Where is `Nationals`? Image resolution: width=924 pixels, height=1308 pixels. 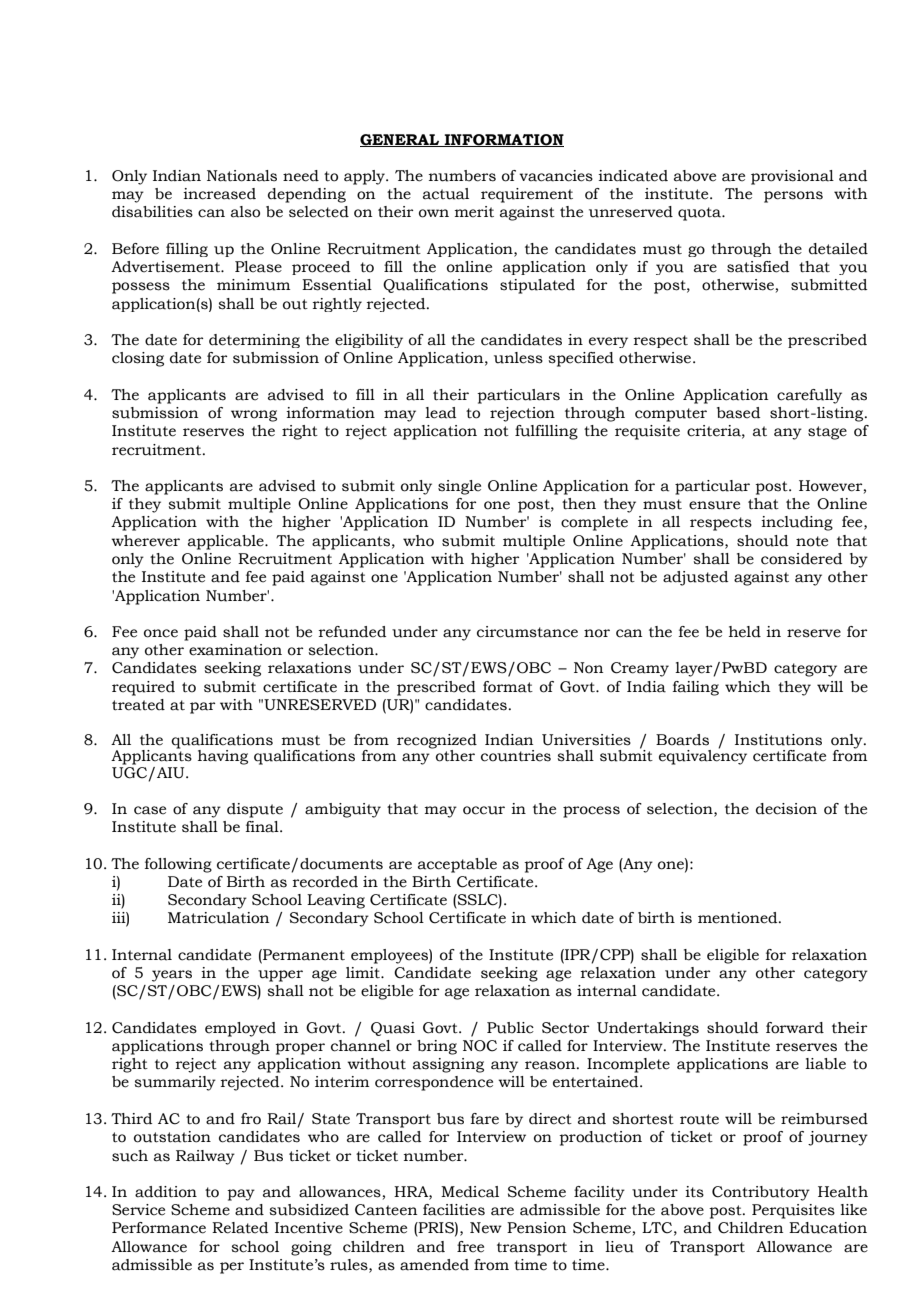 Nationals is located at coordinates (242, 176).
